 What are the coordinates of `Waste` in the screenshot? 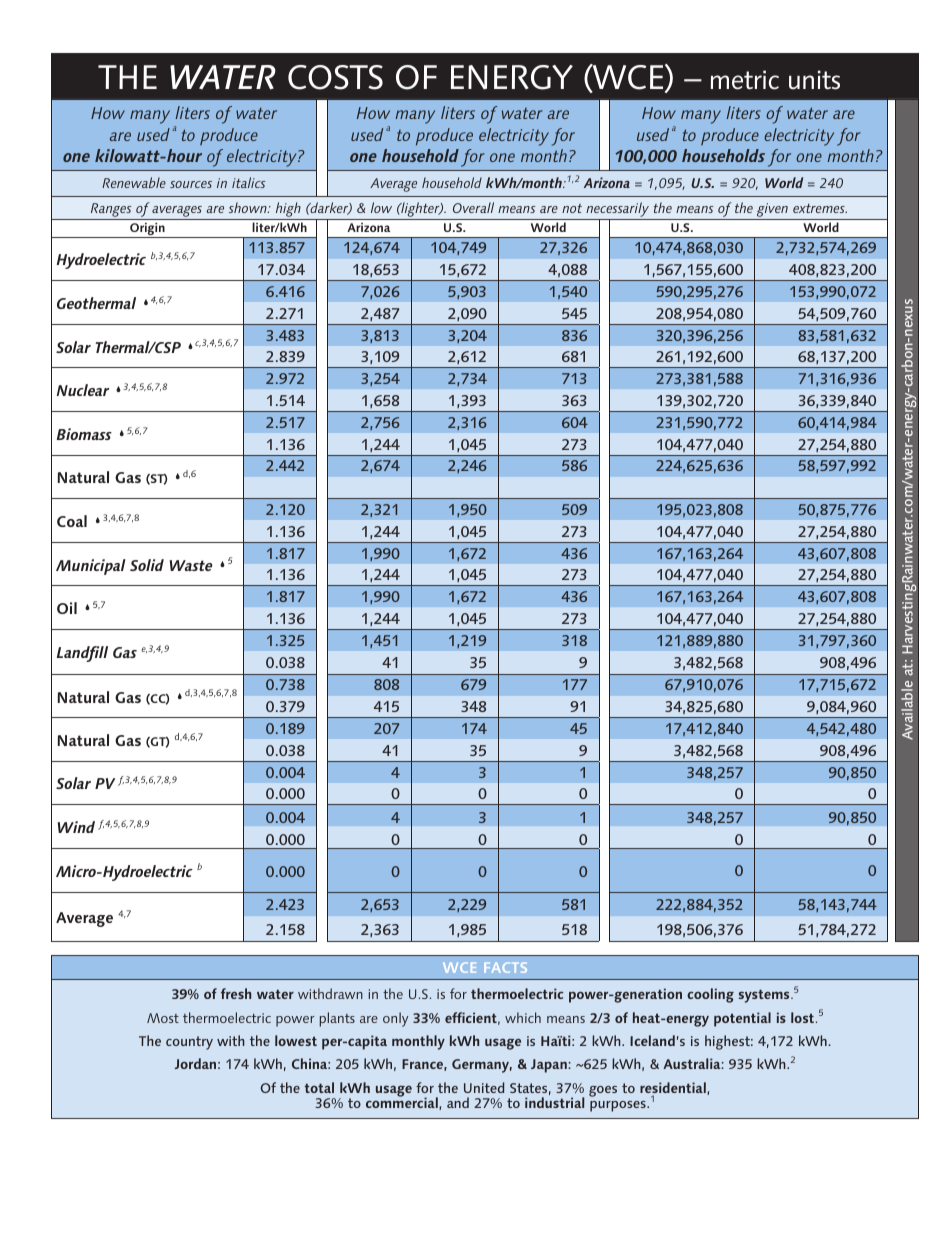 It's located at (191, 565).
